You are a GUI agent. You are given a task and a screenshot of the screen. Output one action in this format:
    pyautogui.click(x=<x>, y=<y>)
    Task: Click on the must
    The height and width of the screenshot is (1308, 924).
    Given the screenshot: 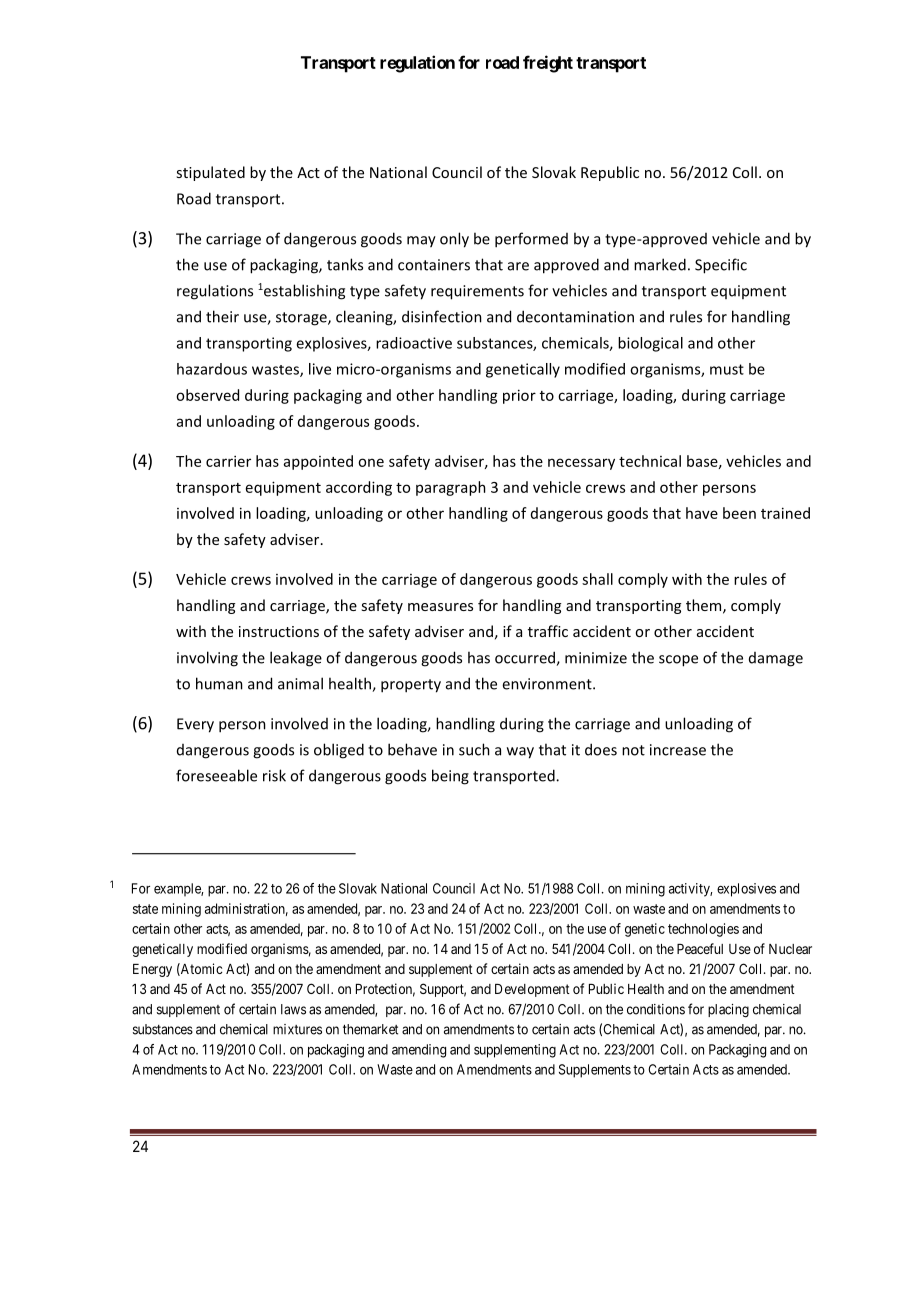 What is the action you would take?
    pyautogui.click(x=727, y=369)
